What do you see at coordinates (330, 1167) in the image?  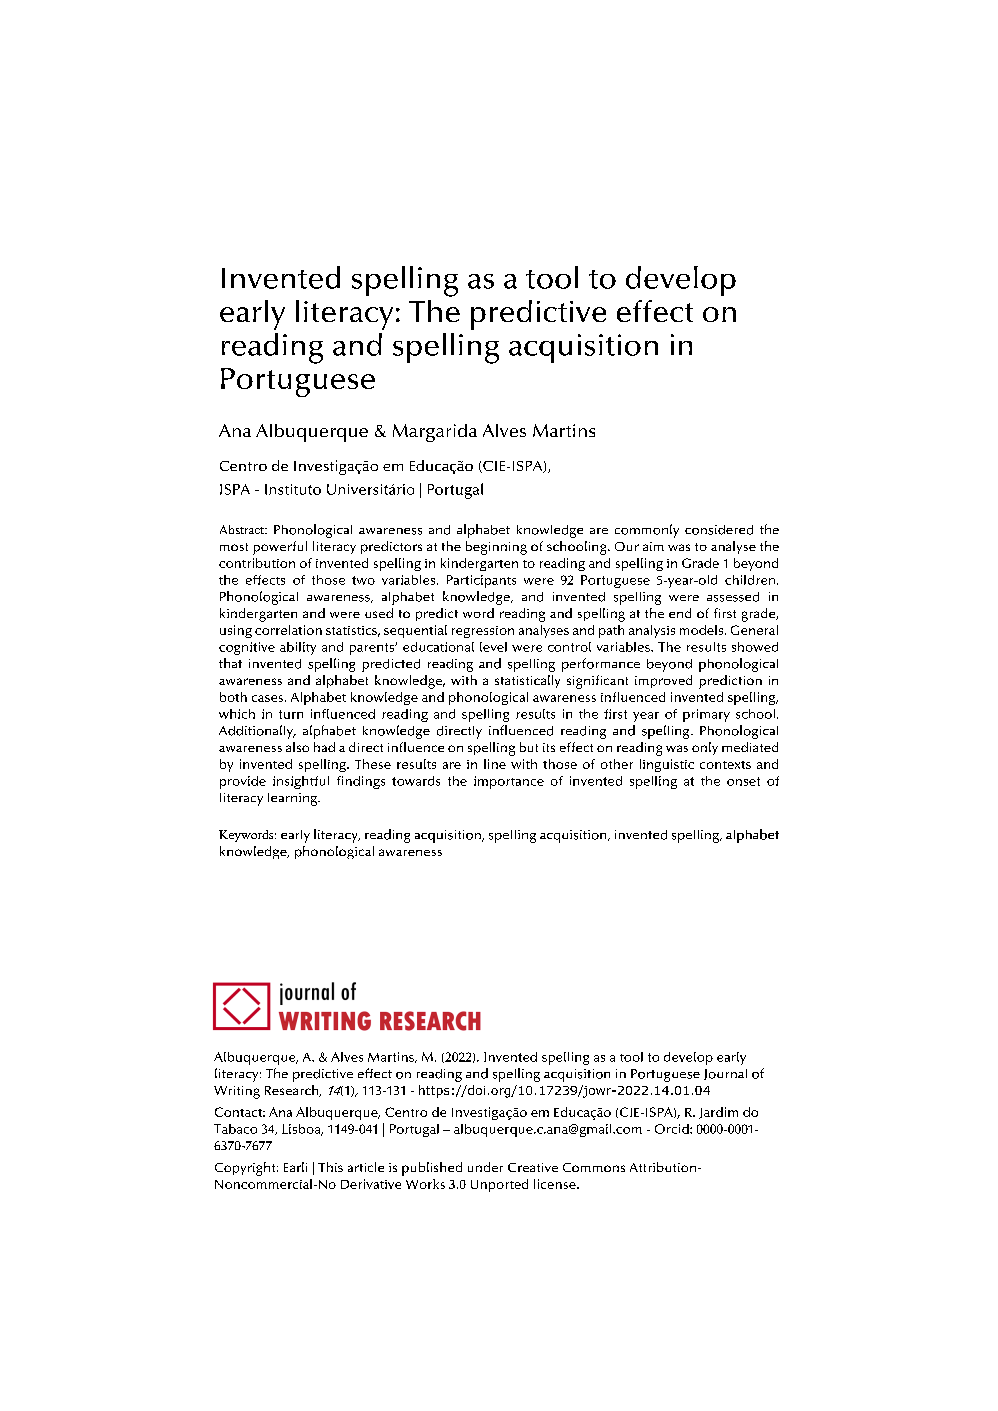 I see `This` at bounding box center [330, 1167].
